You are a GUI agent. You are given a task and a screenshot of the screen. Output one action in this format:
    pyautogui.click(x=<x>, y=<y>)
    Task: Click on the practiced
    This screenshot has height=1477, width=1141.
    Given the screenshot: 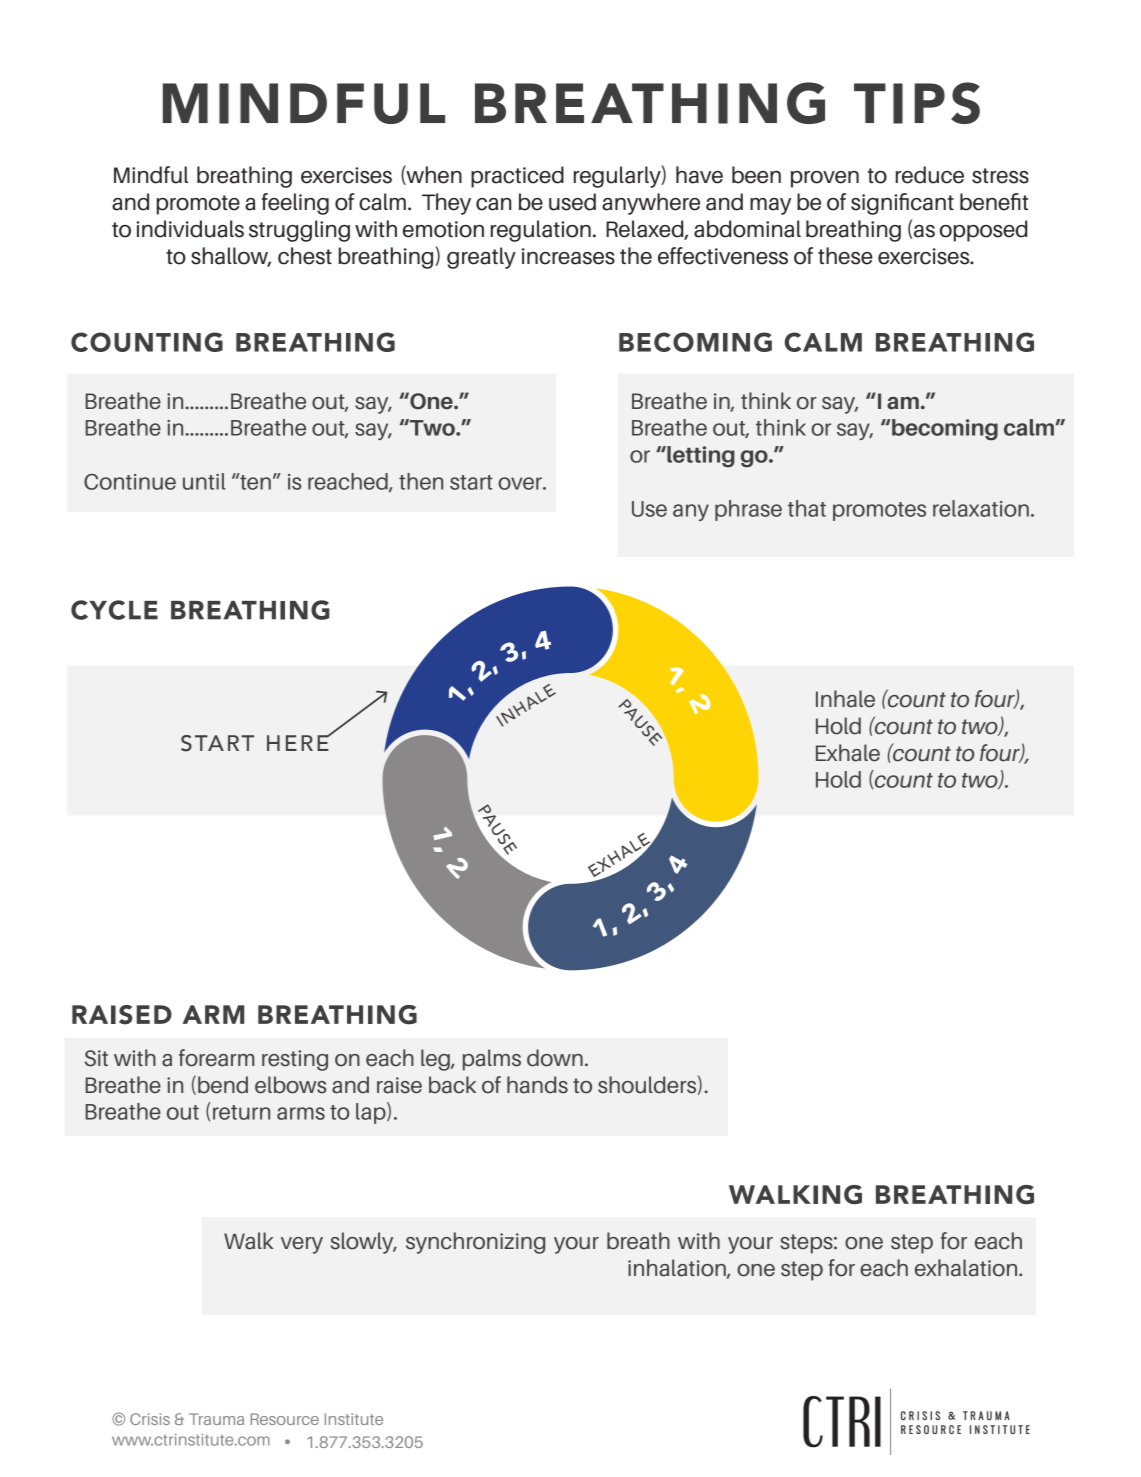 What is the action you would take?
    pyautogui.click(x=517, y=177)
